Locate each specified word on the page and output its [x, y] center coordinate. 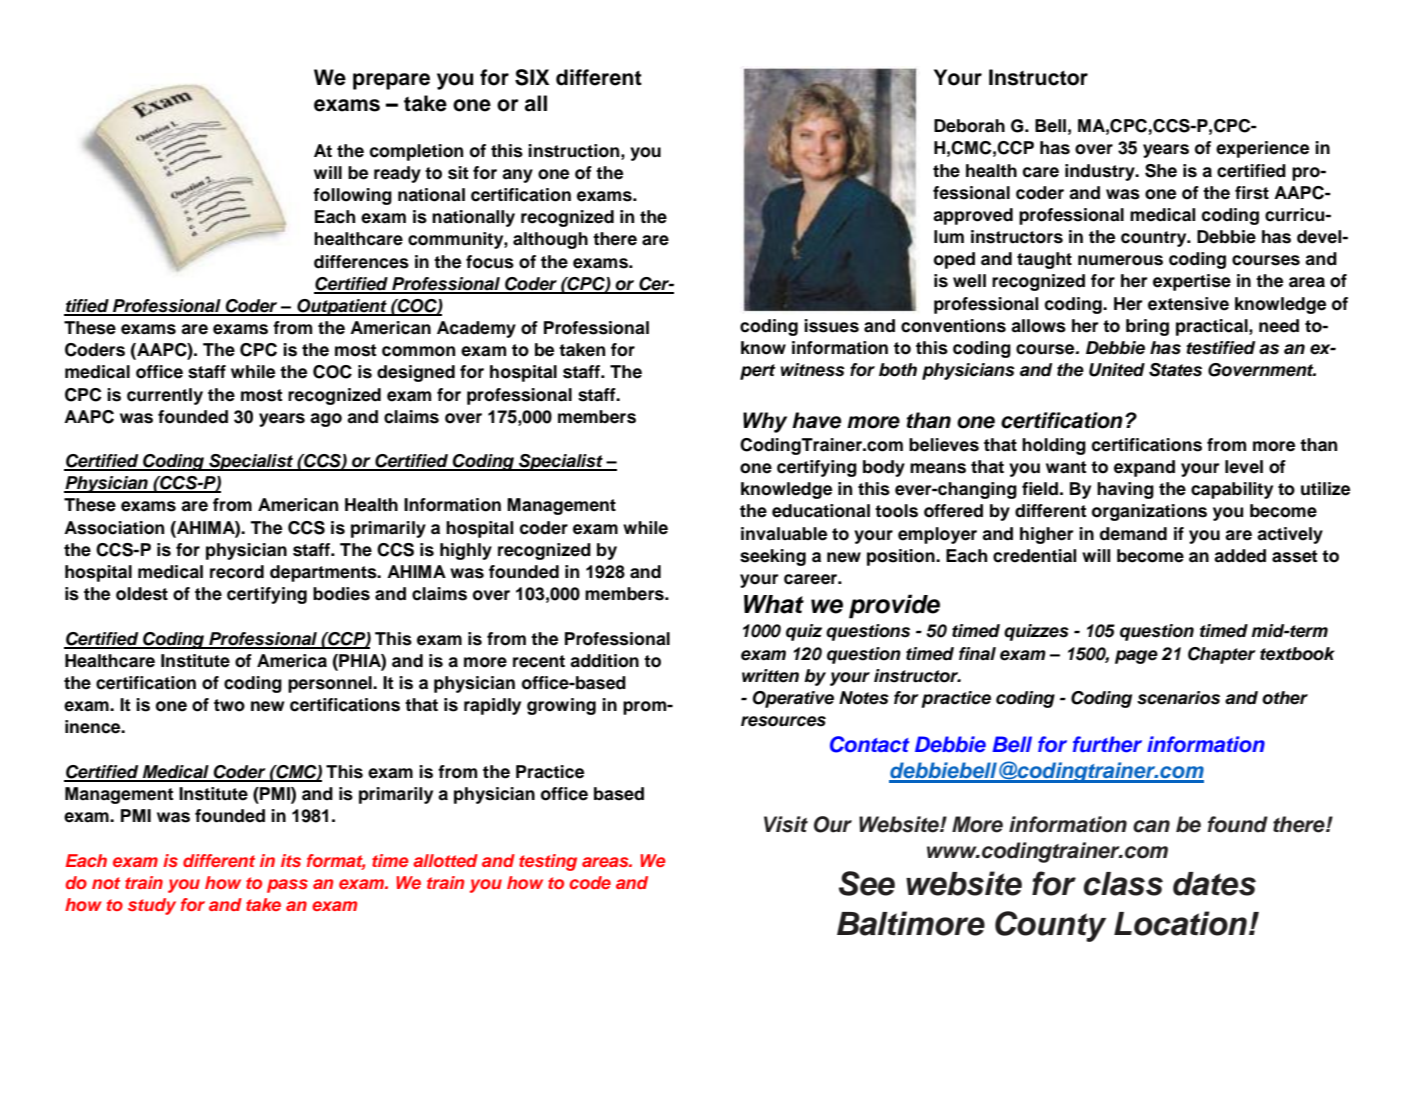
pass [287, 886]
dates [1214, 884]
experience [1262, 149]
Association [114, 528]
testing [548, 862]
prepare [391, 81]
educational [821, 511]
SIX [532, 77]
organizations [1149, 512]
